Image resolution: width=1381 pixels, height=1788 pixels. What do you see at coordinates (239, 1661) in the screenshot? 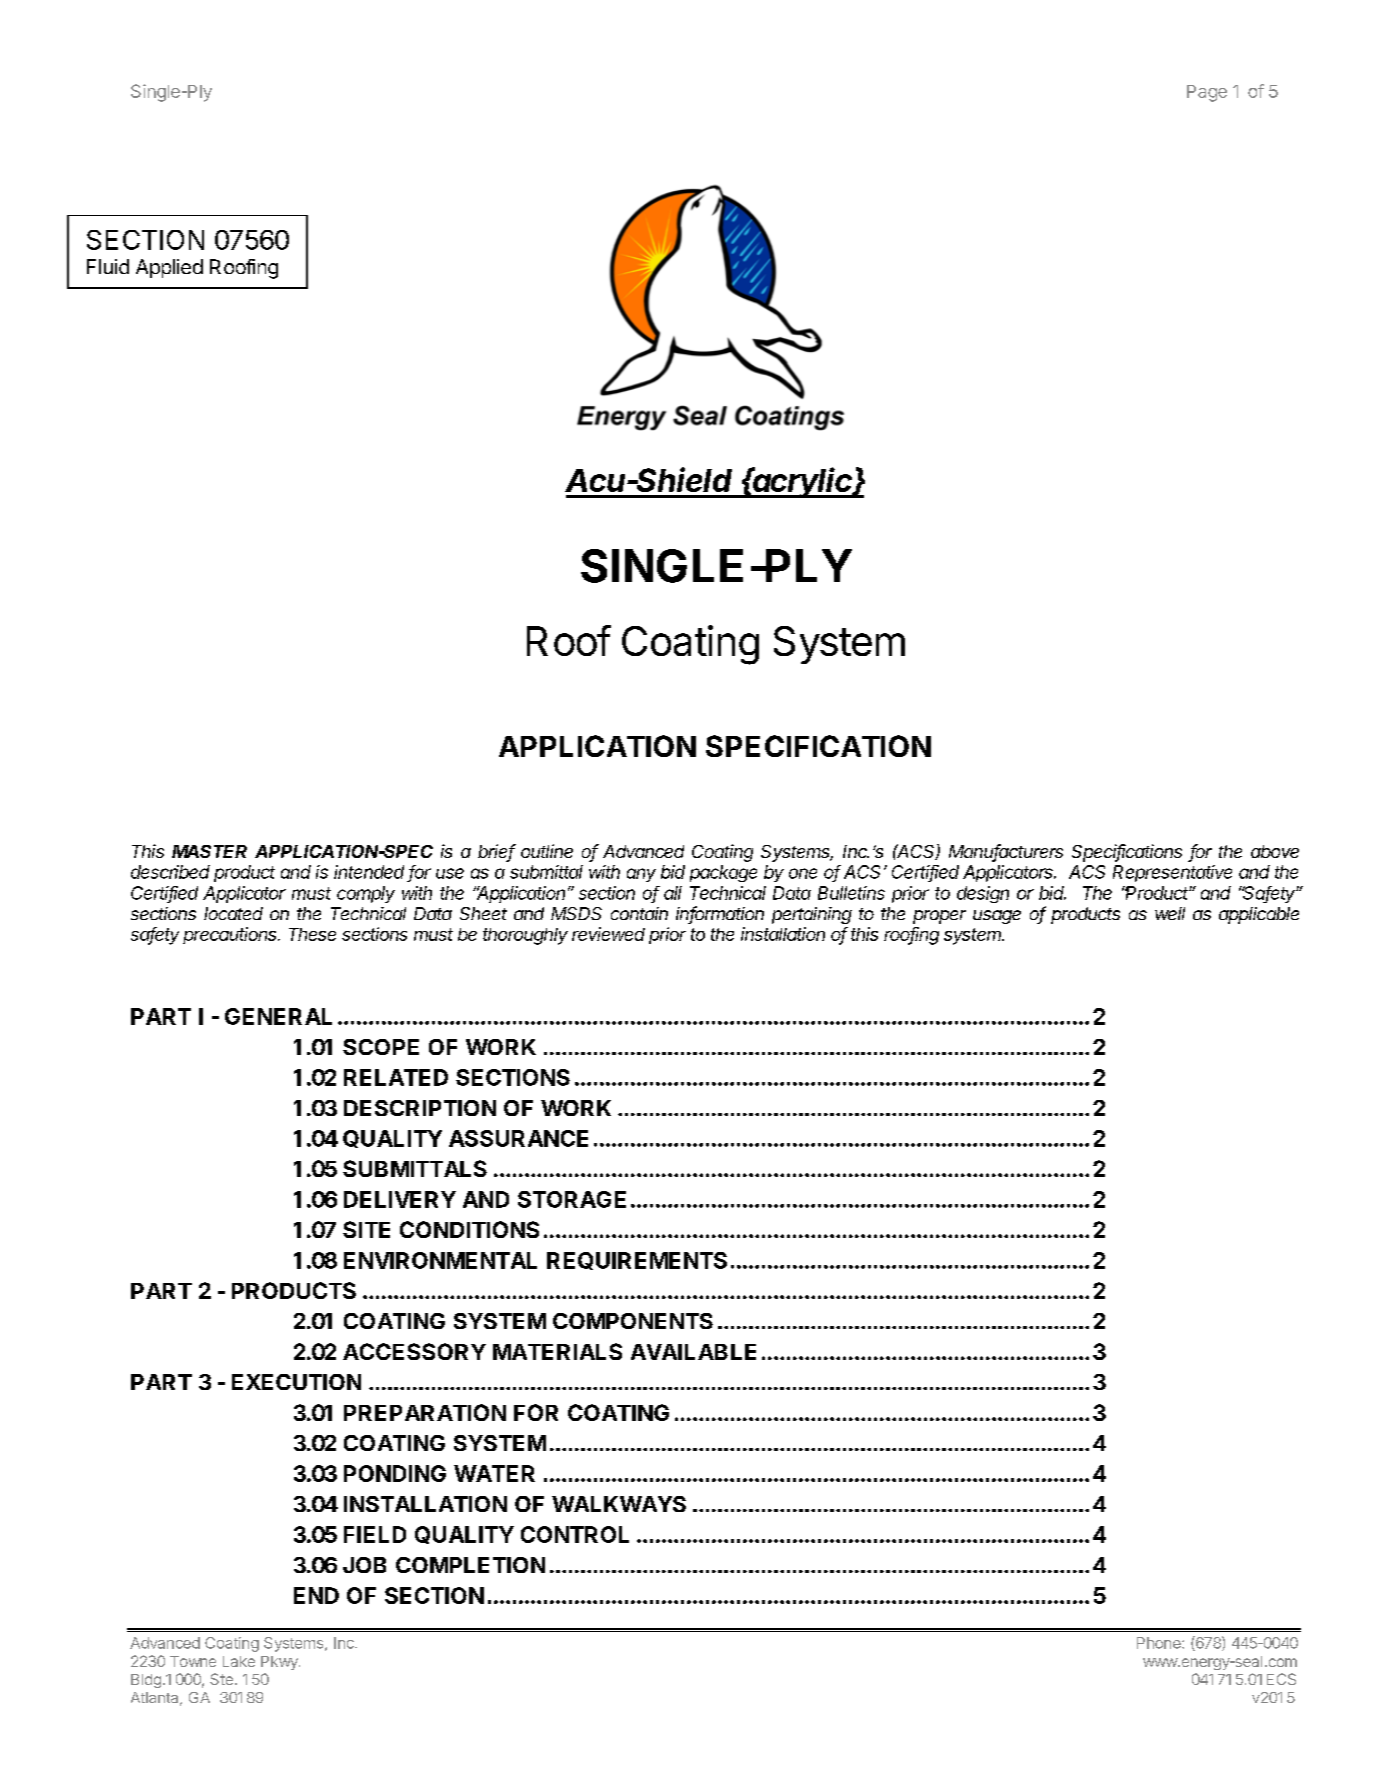
I see `Lake` at bounding box center [239, 1661].
